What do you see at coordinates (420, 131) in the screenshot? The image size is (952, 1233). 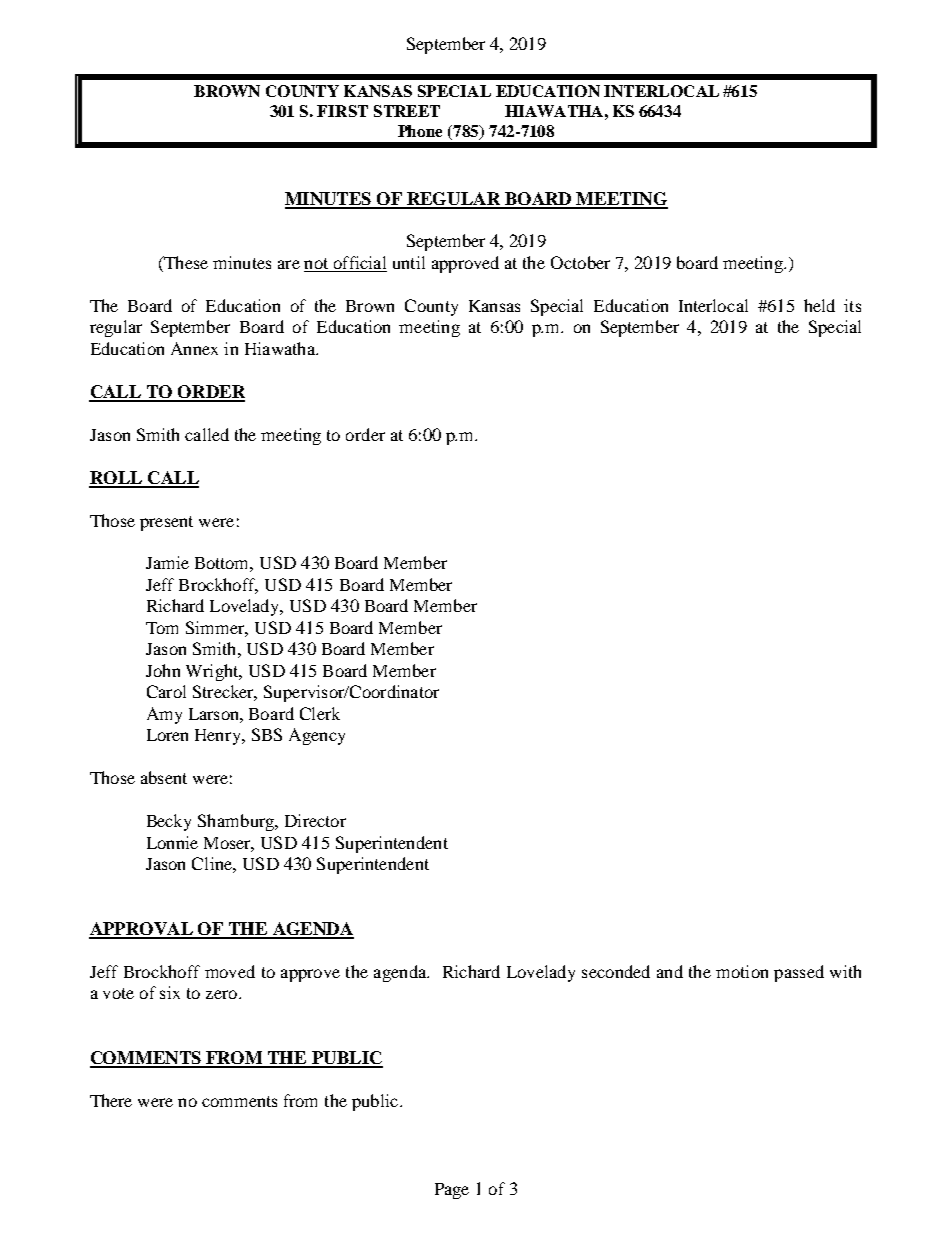 I see `Phone` at bounding box center [420, 131].
